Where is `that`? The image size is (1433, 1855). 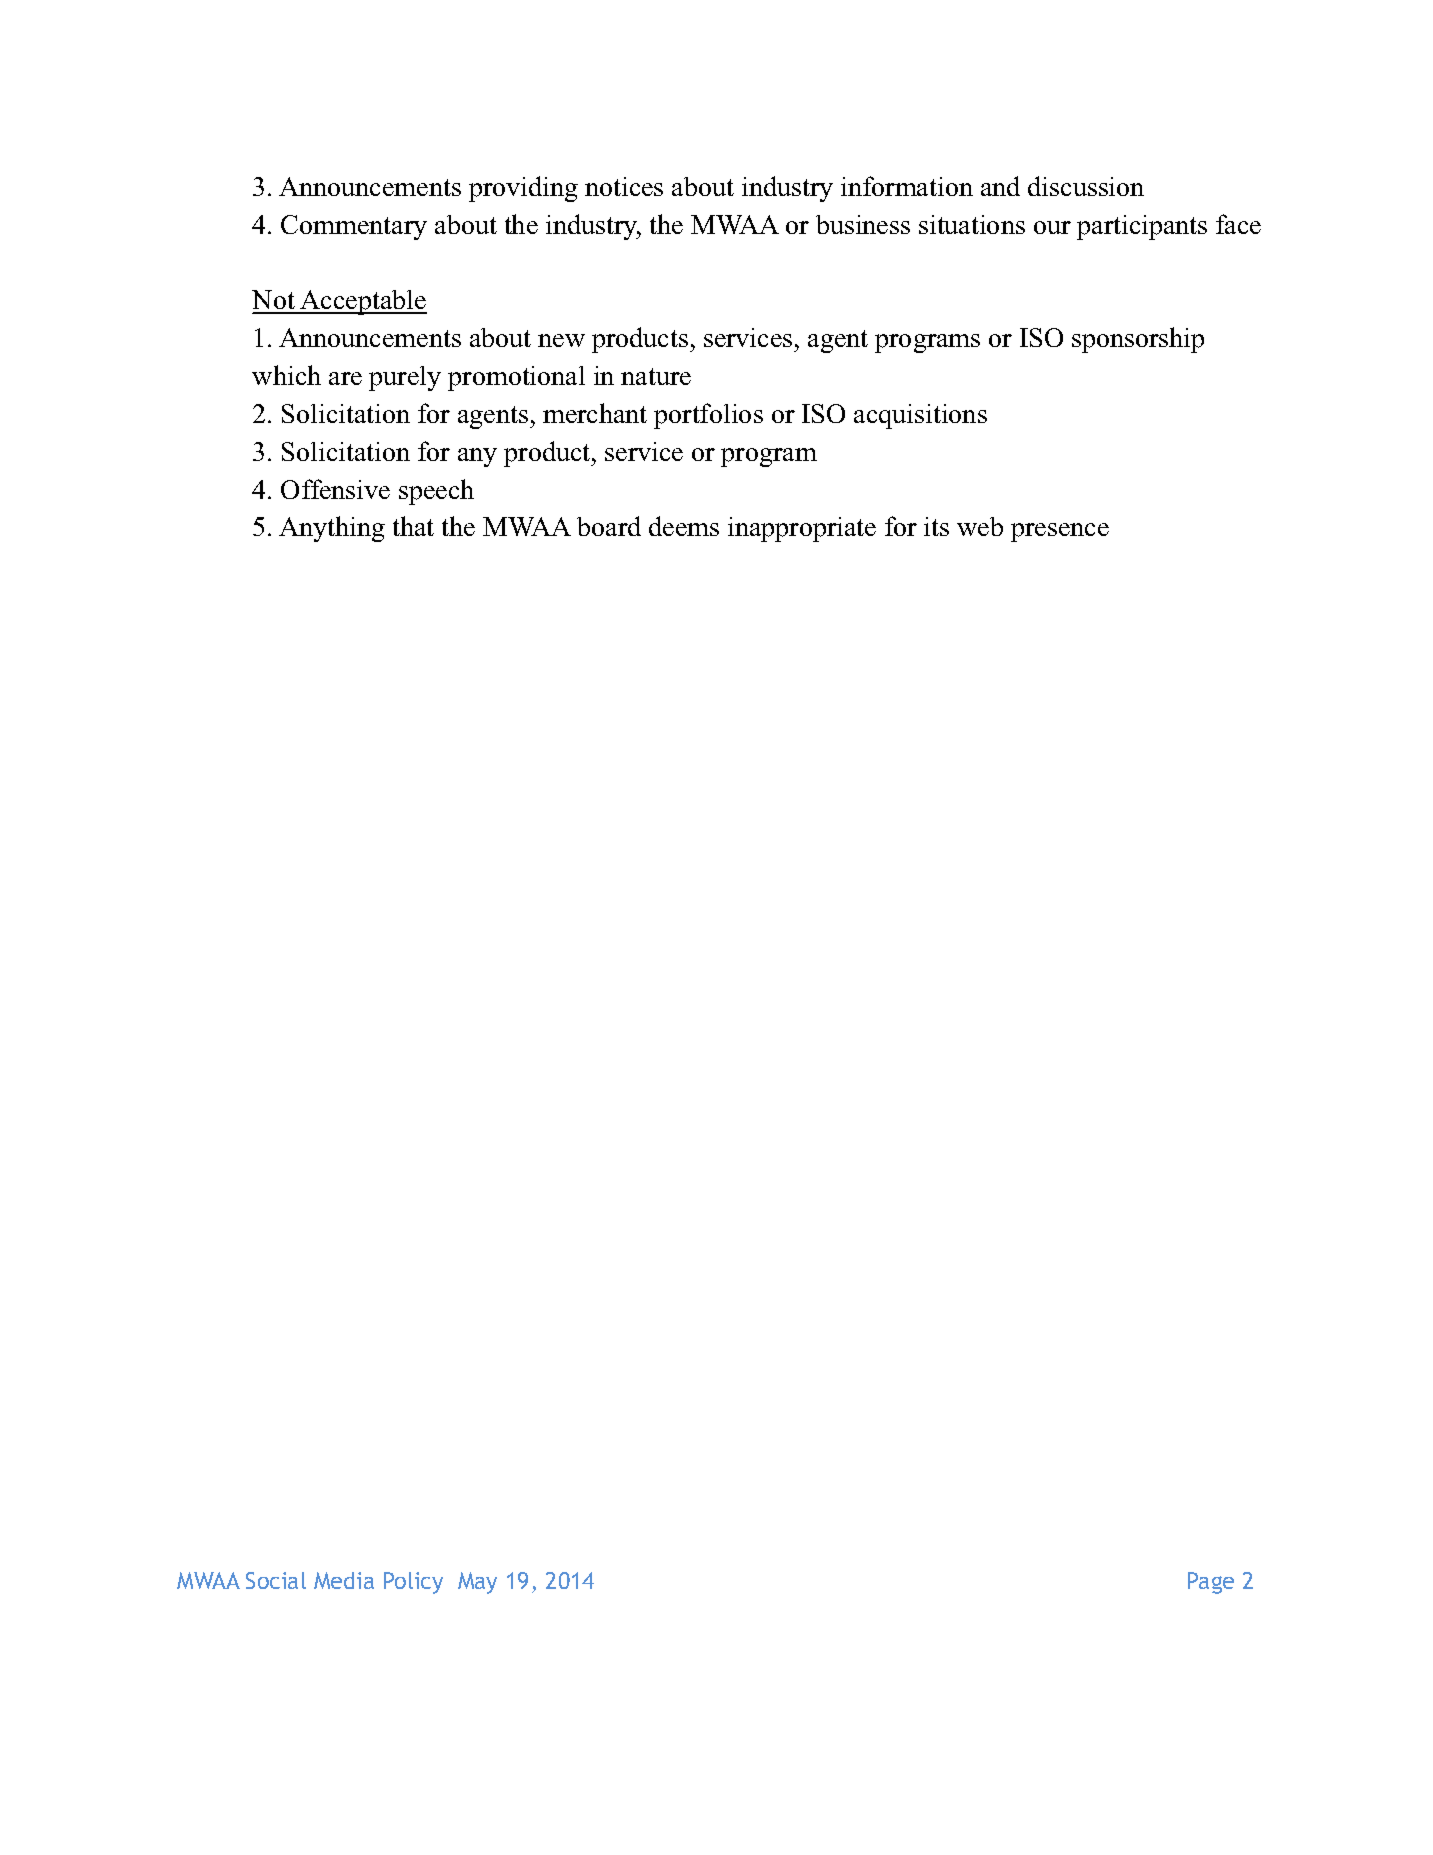 that is located at coordinates (413, 526).
